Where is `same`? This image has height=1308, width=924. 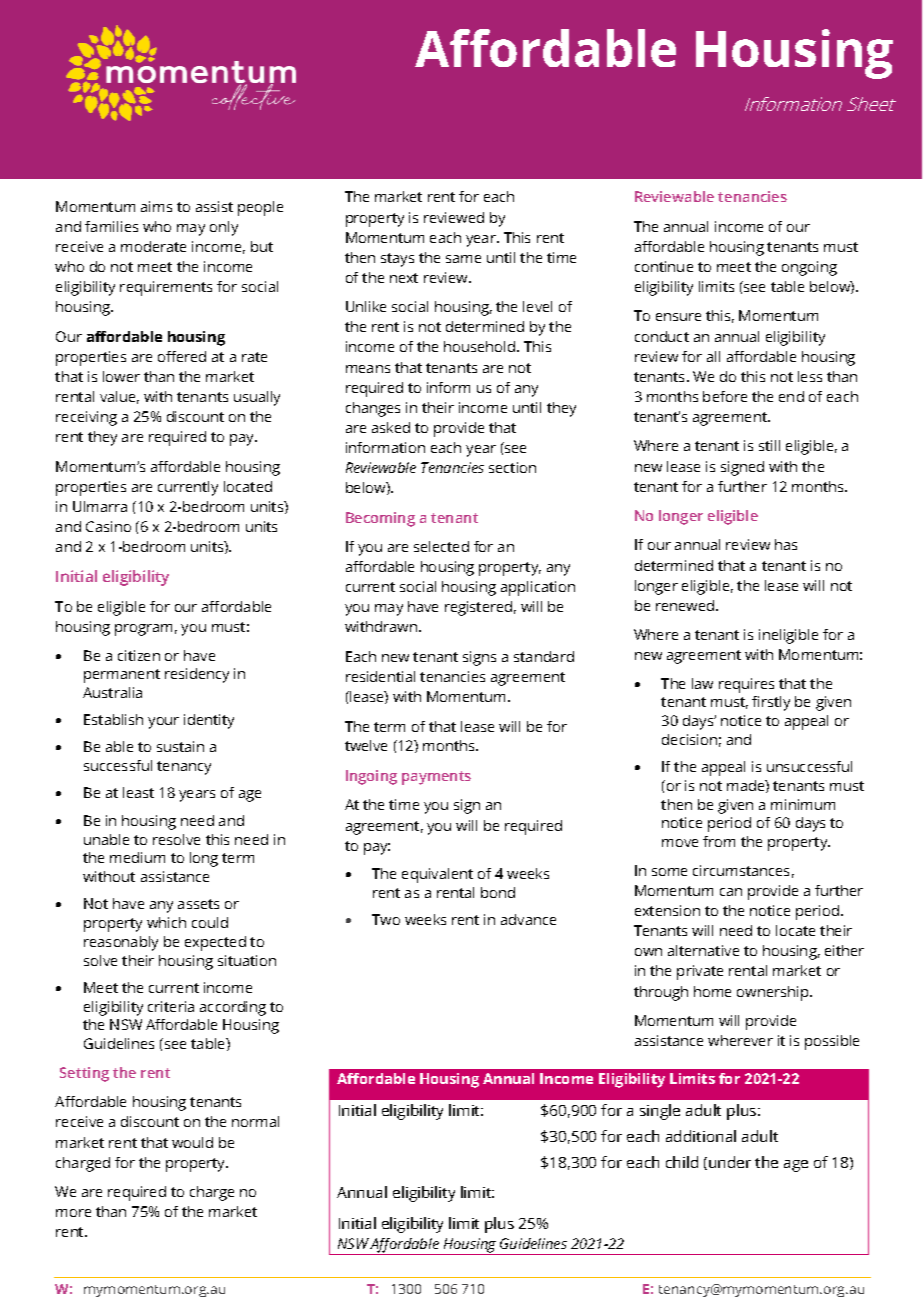 same is located at coordinates (463, 259).
